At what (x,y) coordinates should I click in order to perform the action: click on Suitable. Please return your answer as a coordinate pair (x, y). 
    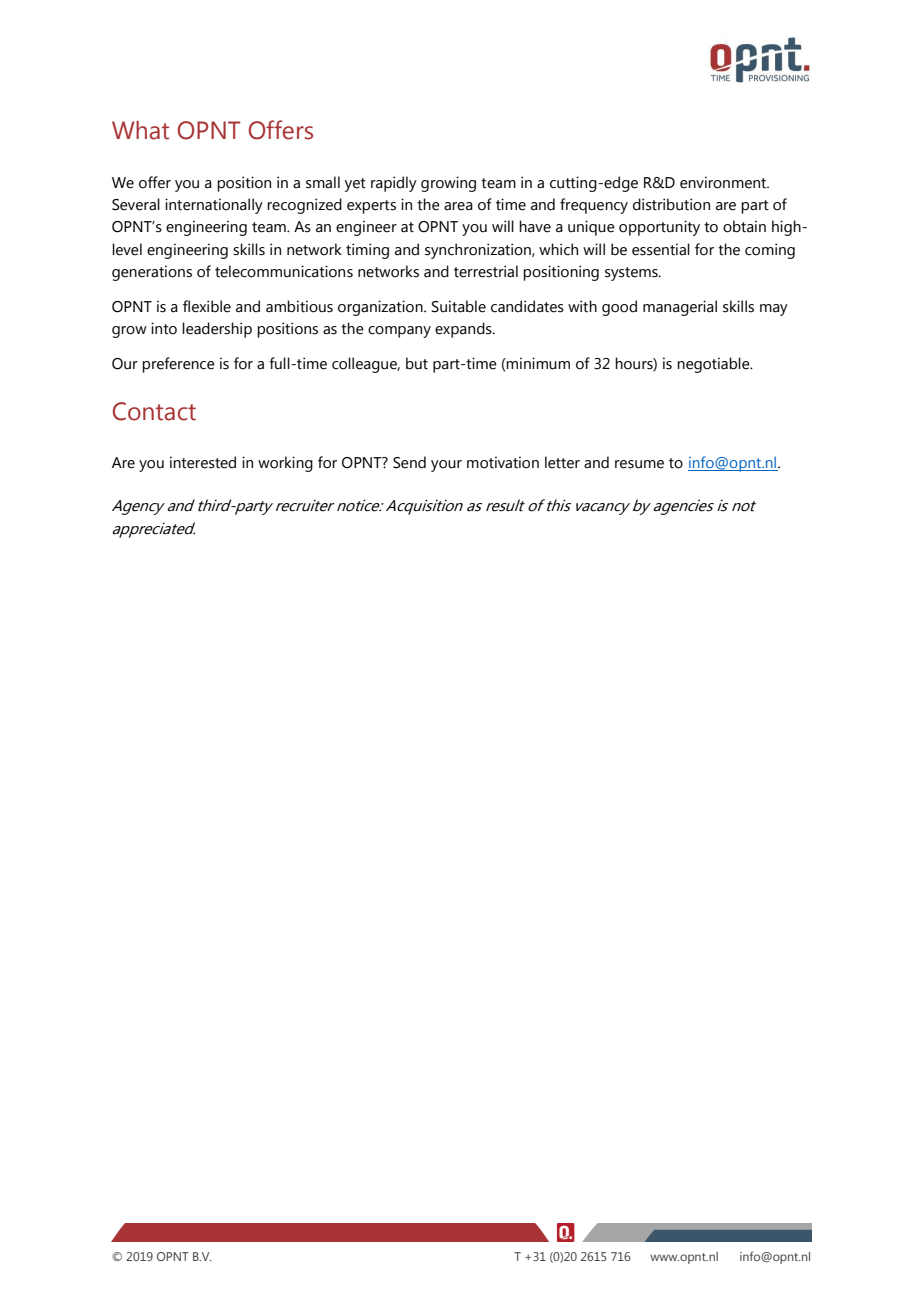
    Looking at the image, I should click on (459, 306).
